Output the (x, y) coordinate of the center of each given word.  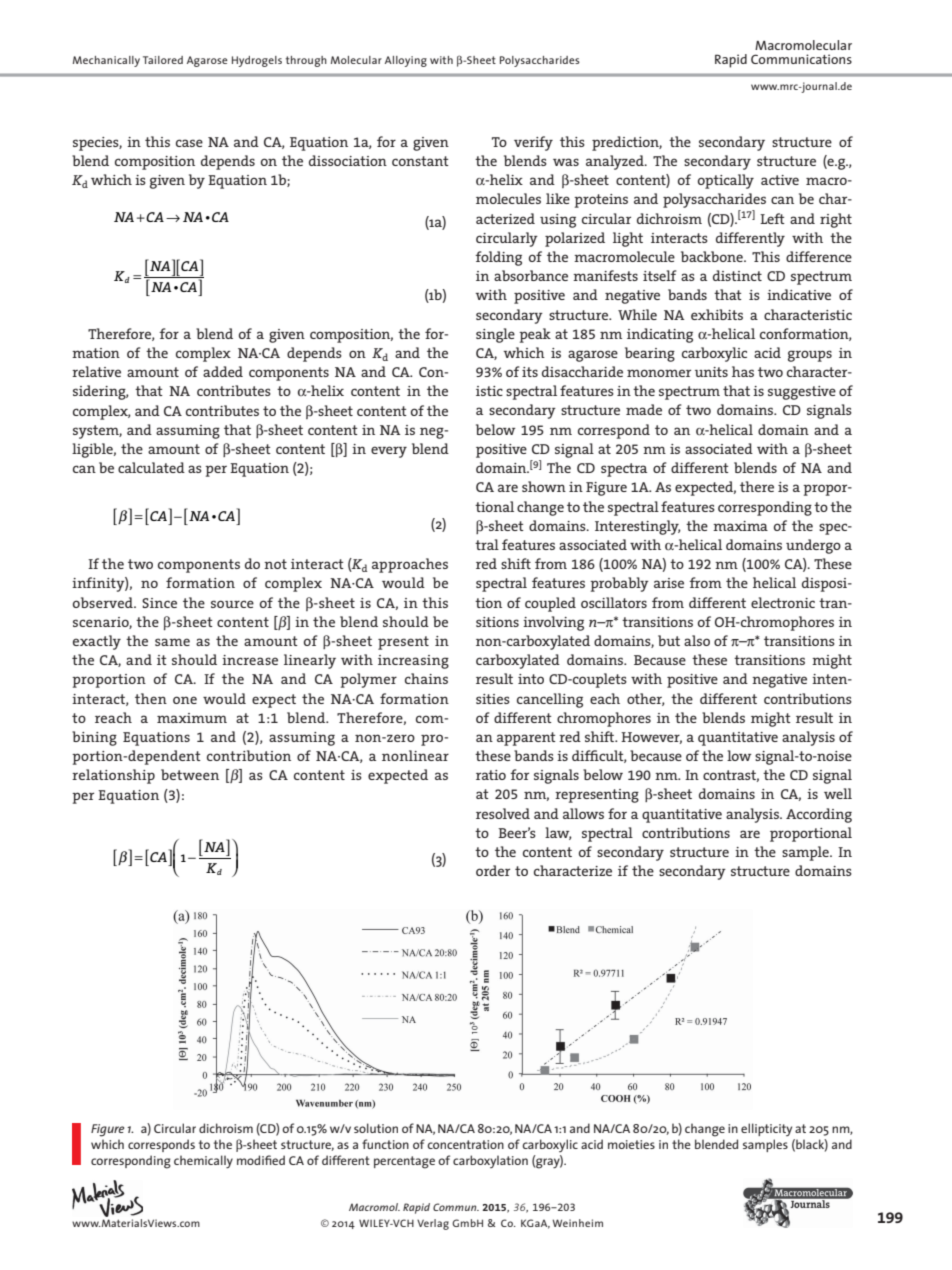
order (493, 870)
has (743, 371)
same (172, 642)
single (495, 335)
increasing (413, 662)
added (223, 371)
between (190, 774)
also (697, 640)
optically (726, 181)
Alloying (406, 61)
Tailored (163, 60)
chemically (203, 1162)
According (819, 815)
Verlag (433, 1224)
